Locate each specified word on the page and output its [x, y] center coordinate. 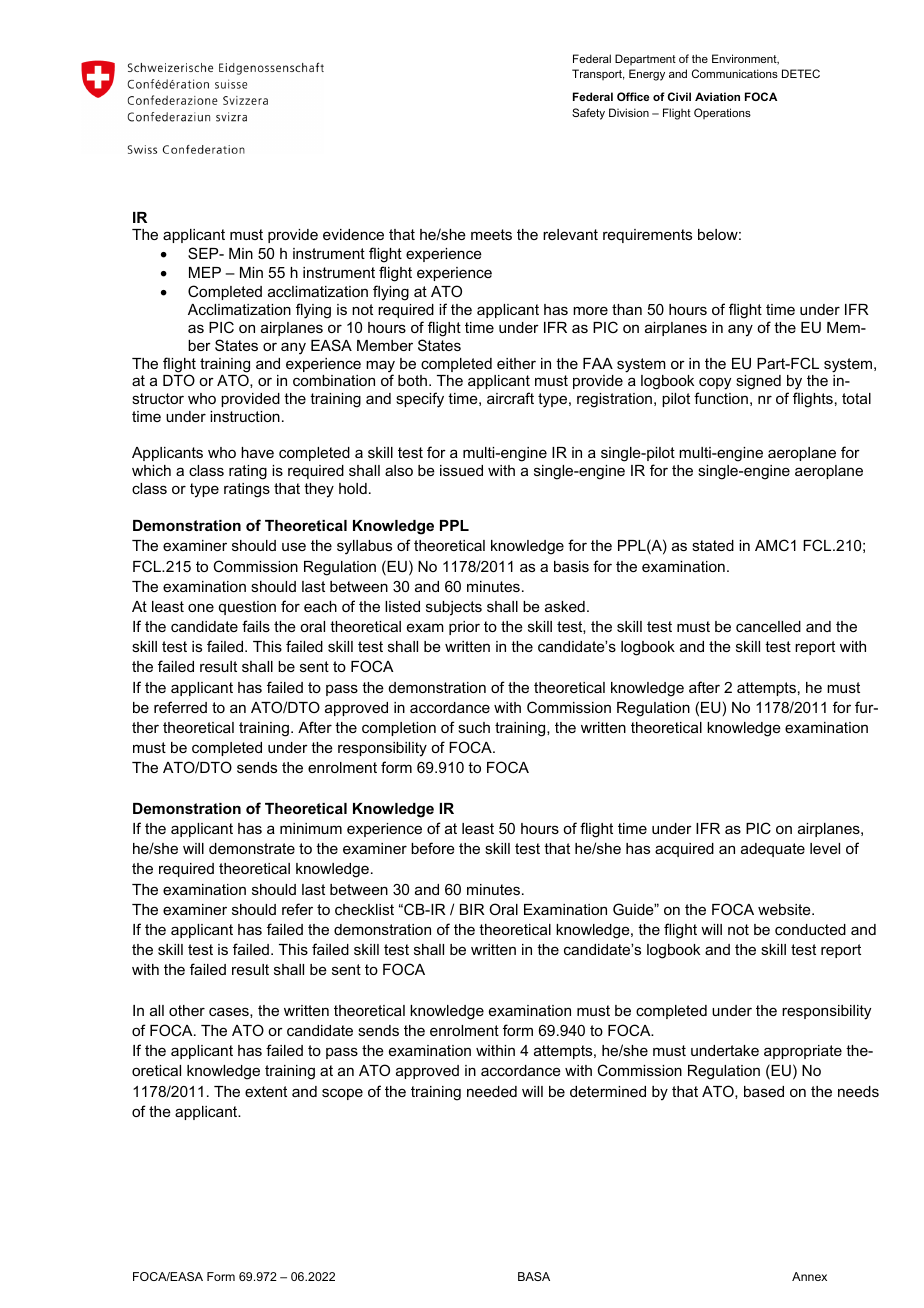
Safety [588, 114]
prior [464, 628]
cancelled [768, 626]
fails [256, 626]
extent [266, 1091]
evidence [353, 234]
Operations [722, 113]
